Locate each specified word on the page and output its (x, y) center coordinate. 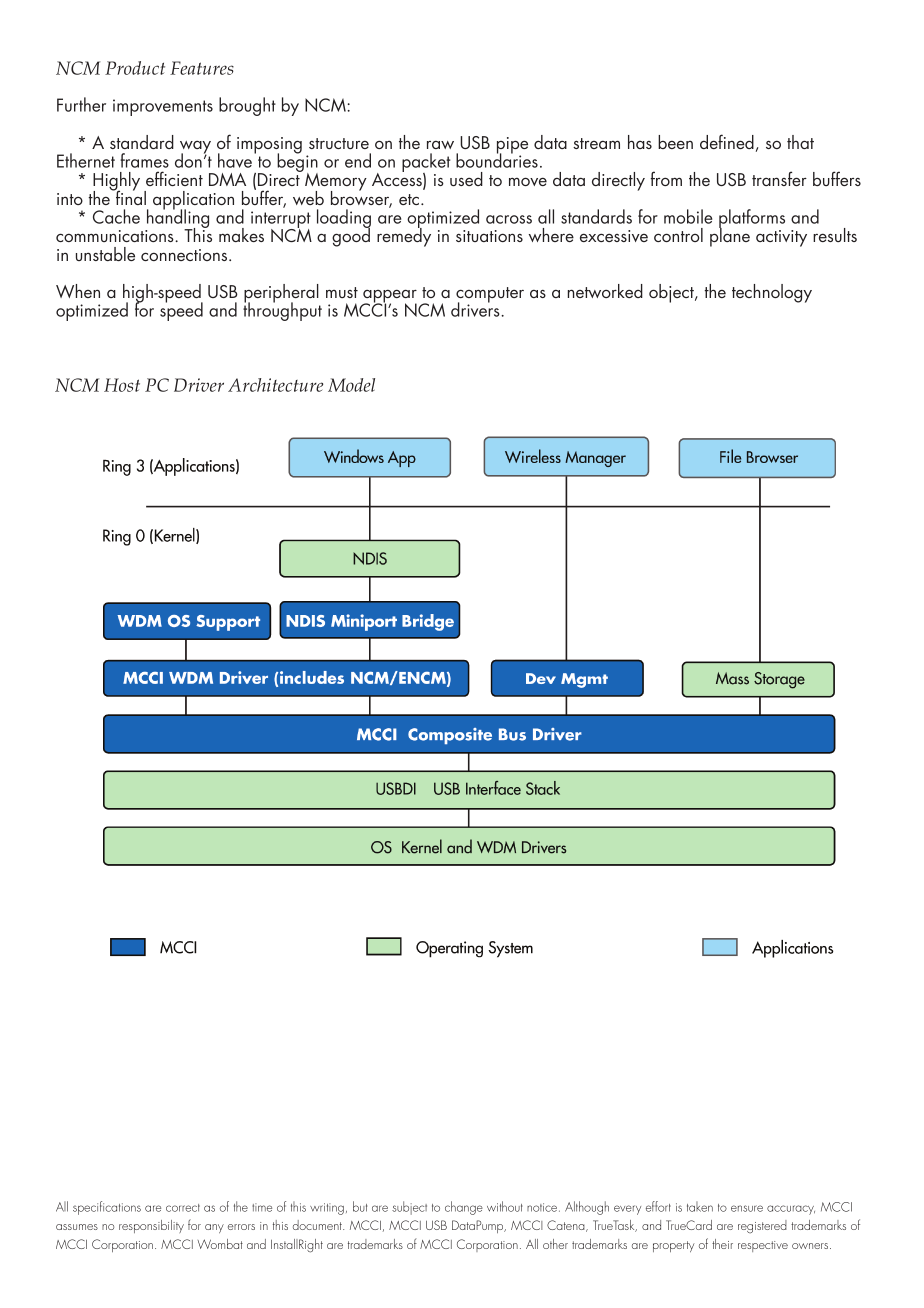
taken (700, 1206)
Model (351, 385)
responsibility (151, 1226)
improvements (163, 107)
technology (772, 293)
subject (409, 1208)
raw (440, 144)
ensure (747, 1208)
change (464, 1208)
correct (183, 1208)
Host (122, 385)
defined (727, 141)
